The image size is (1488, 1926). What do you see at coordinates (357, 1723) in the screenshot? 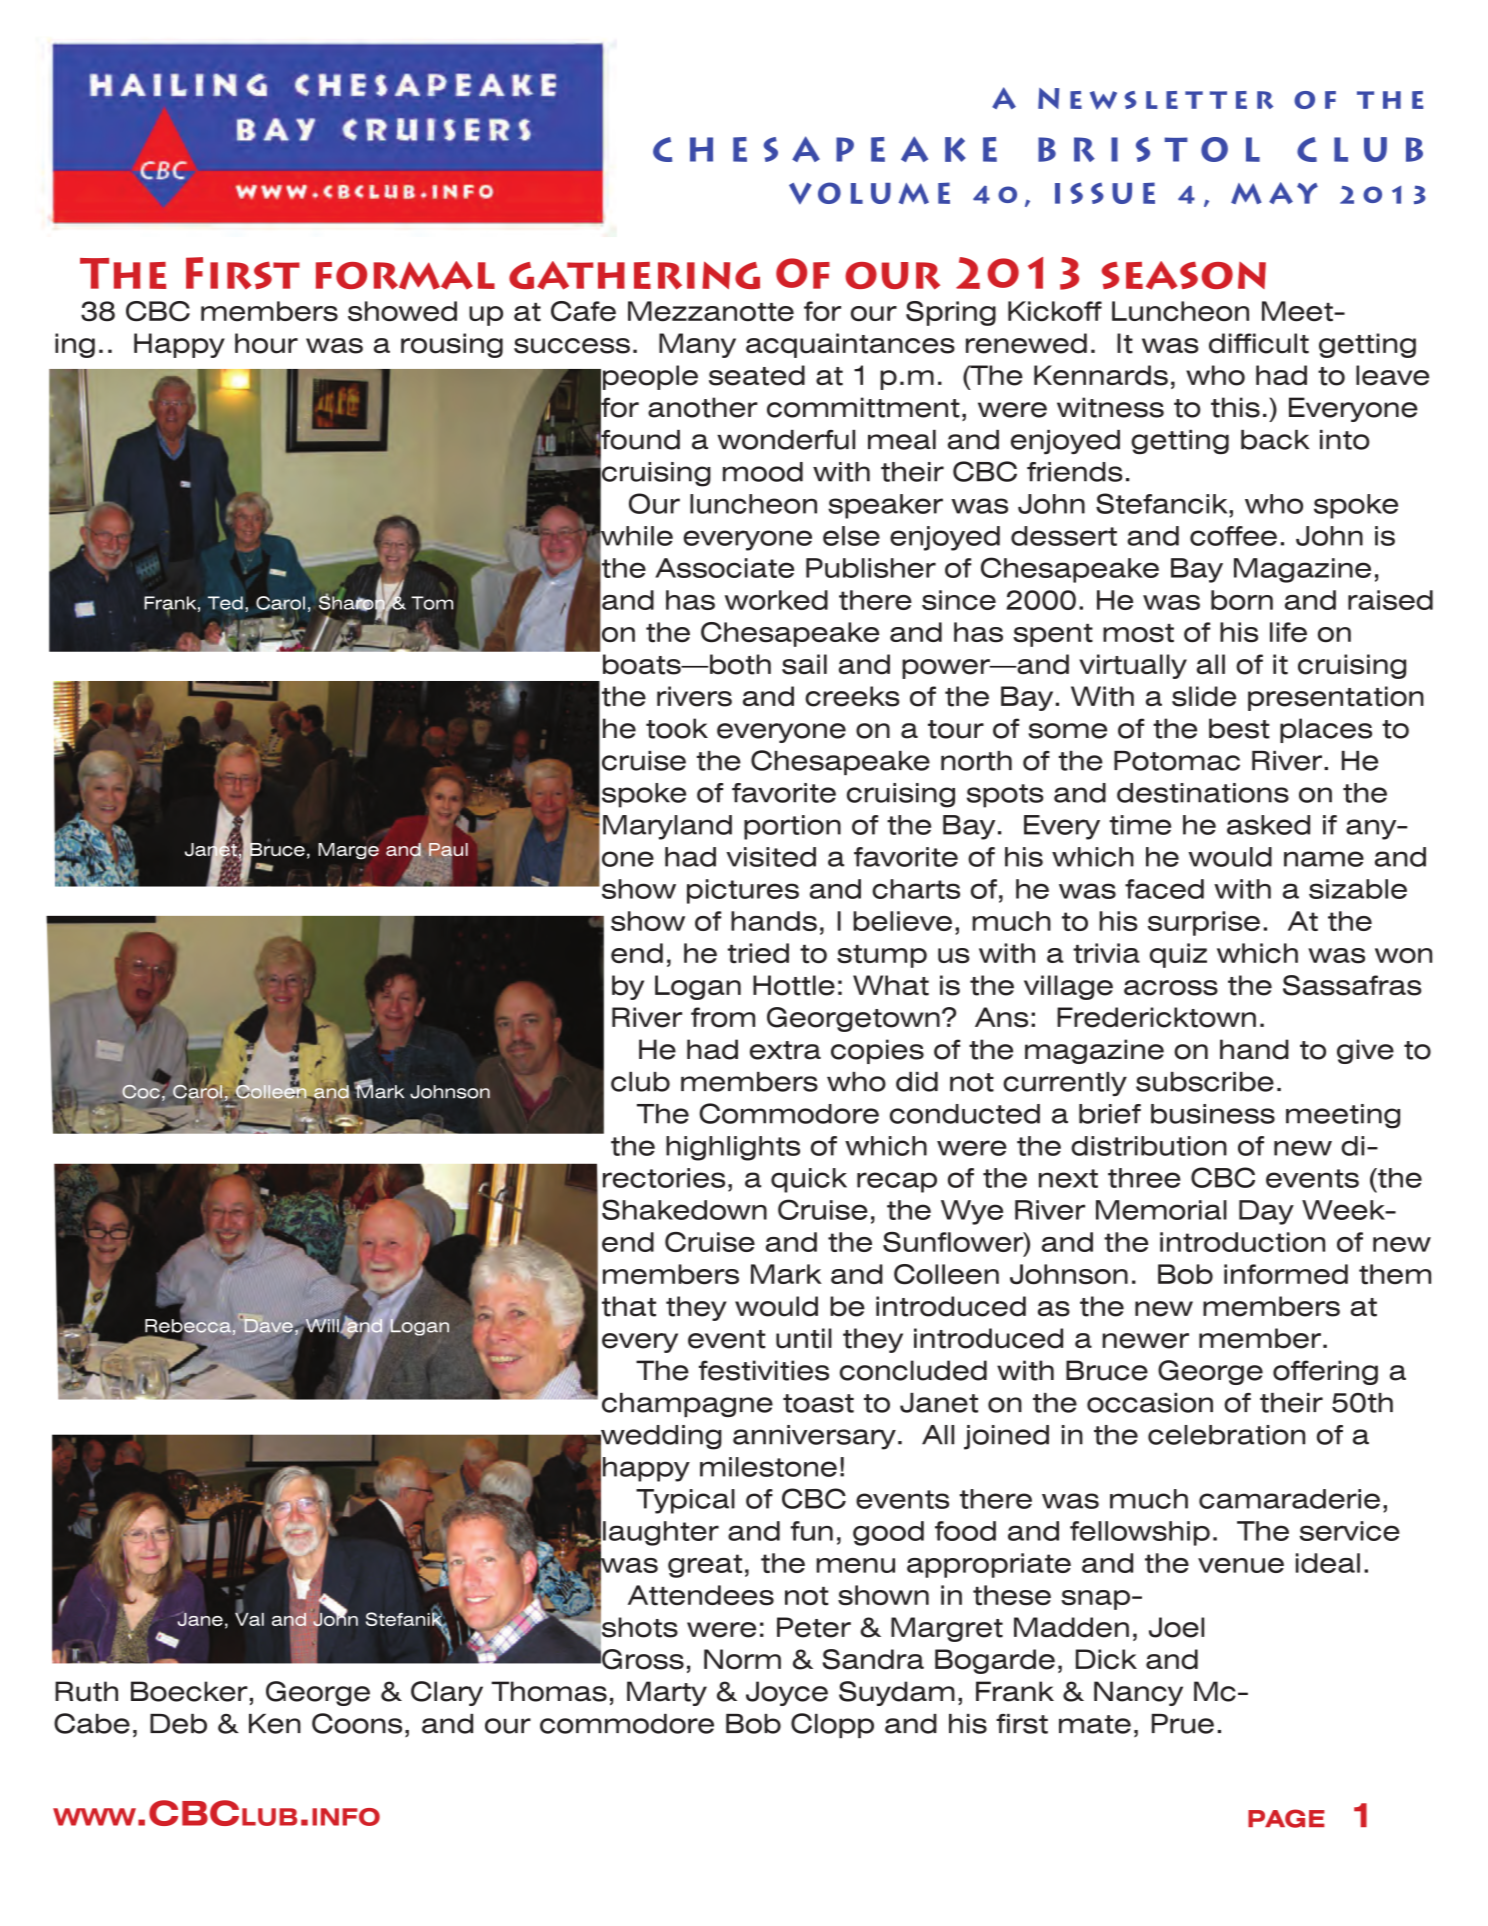
I see `Coons` at bounding box center [357, 1723].
